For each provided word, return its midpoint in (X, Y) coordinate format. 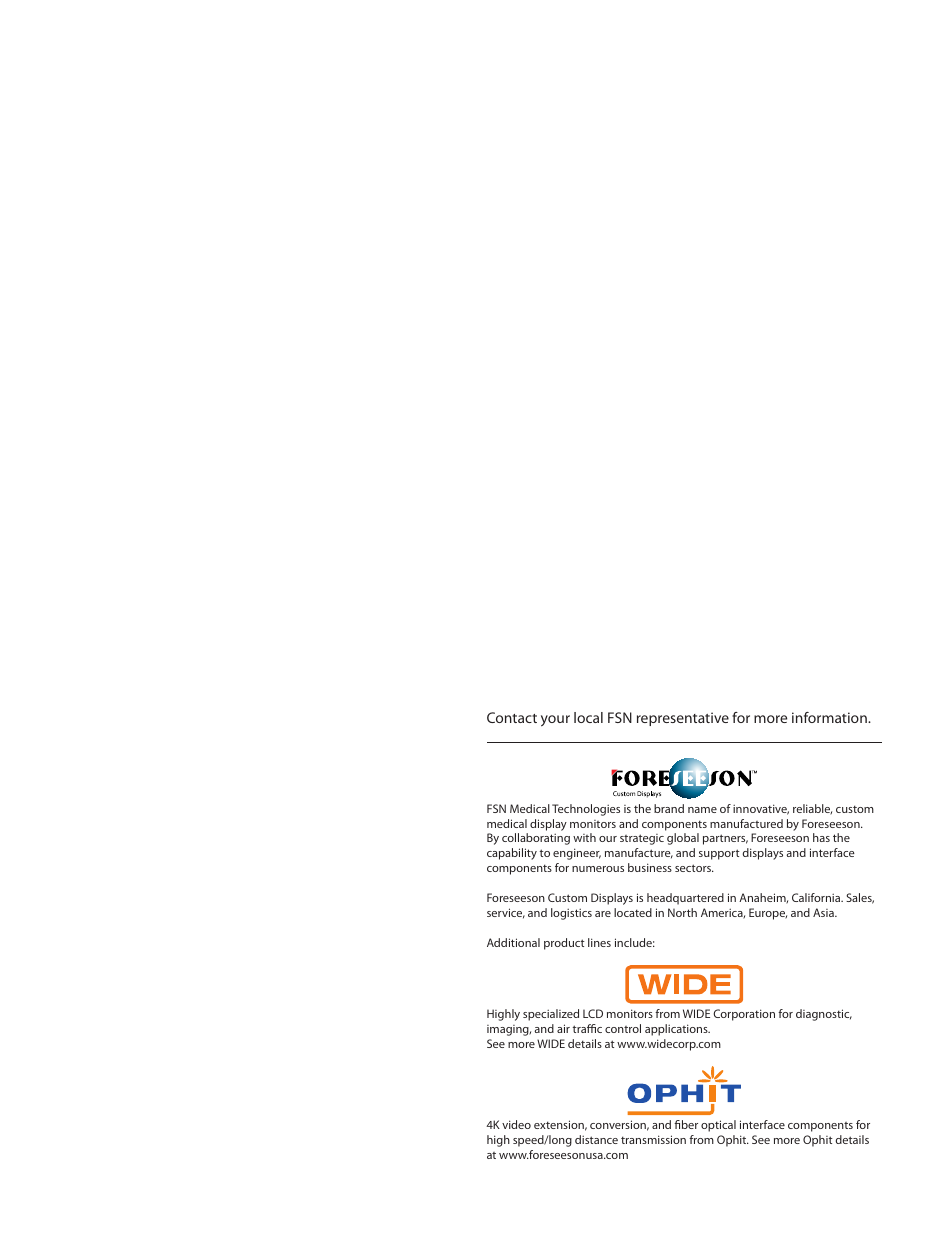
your (555, 721)
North (682, 912)
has (821, 837)
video (516, 1124)
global (683, 839)
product (564, 944)
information (830, 717)
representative (683, 719)
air (563, 1028)
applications (677, 1030)
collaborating (536, 839)
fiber (686, 1124)
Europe (768, 914)
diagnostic (824, 1015)
